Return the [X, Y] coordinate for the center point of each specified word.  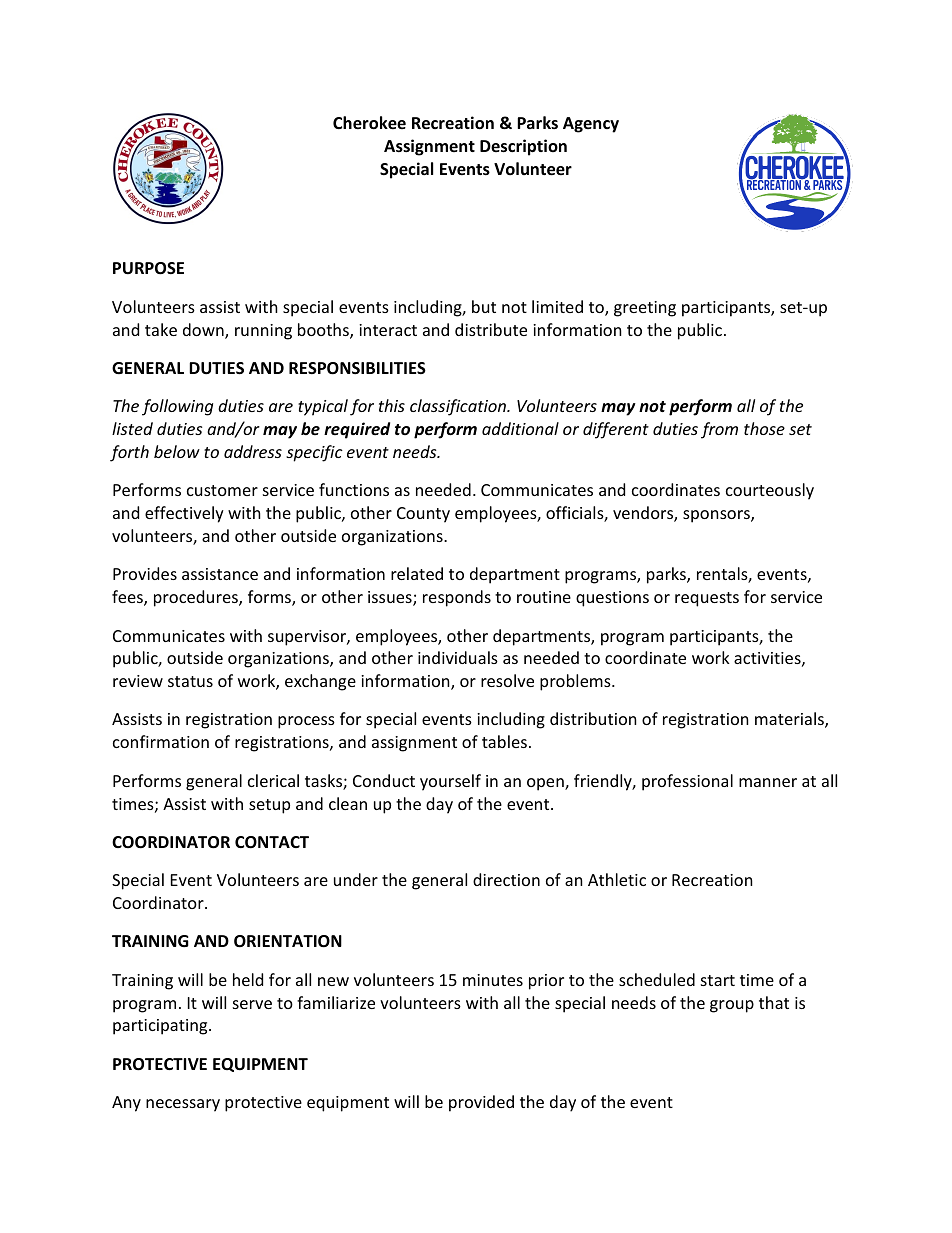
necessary [183, 1105]
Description [523, 147]
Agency [591, 125]
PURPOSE [148, 268]
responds [457, 598]
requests [707, 599]
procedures [197, 598]
